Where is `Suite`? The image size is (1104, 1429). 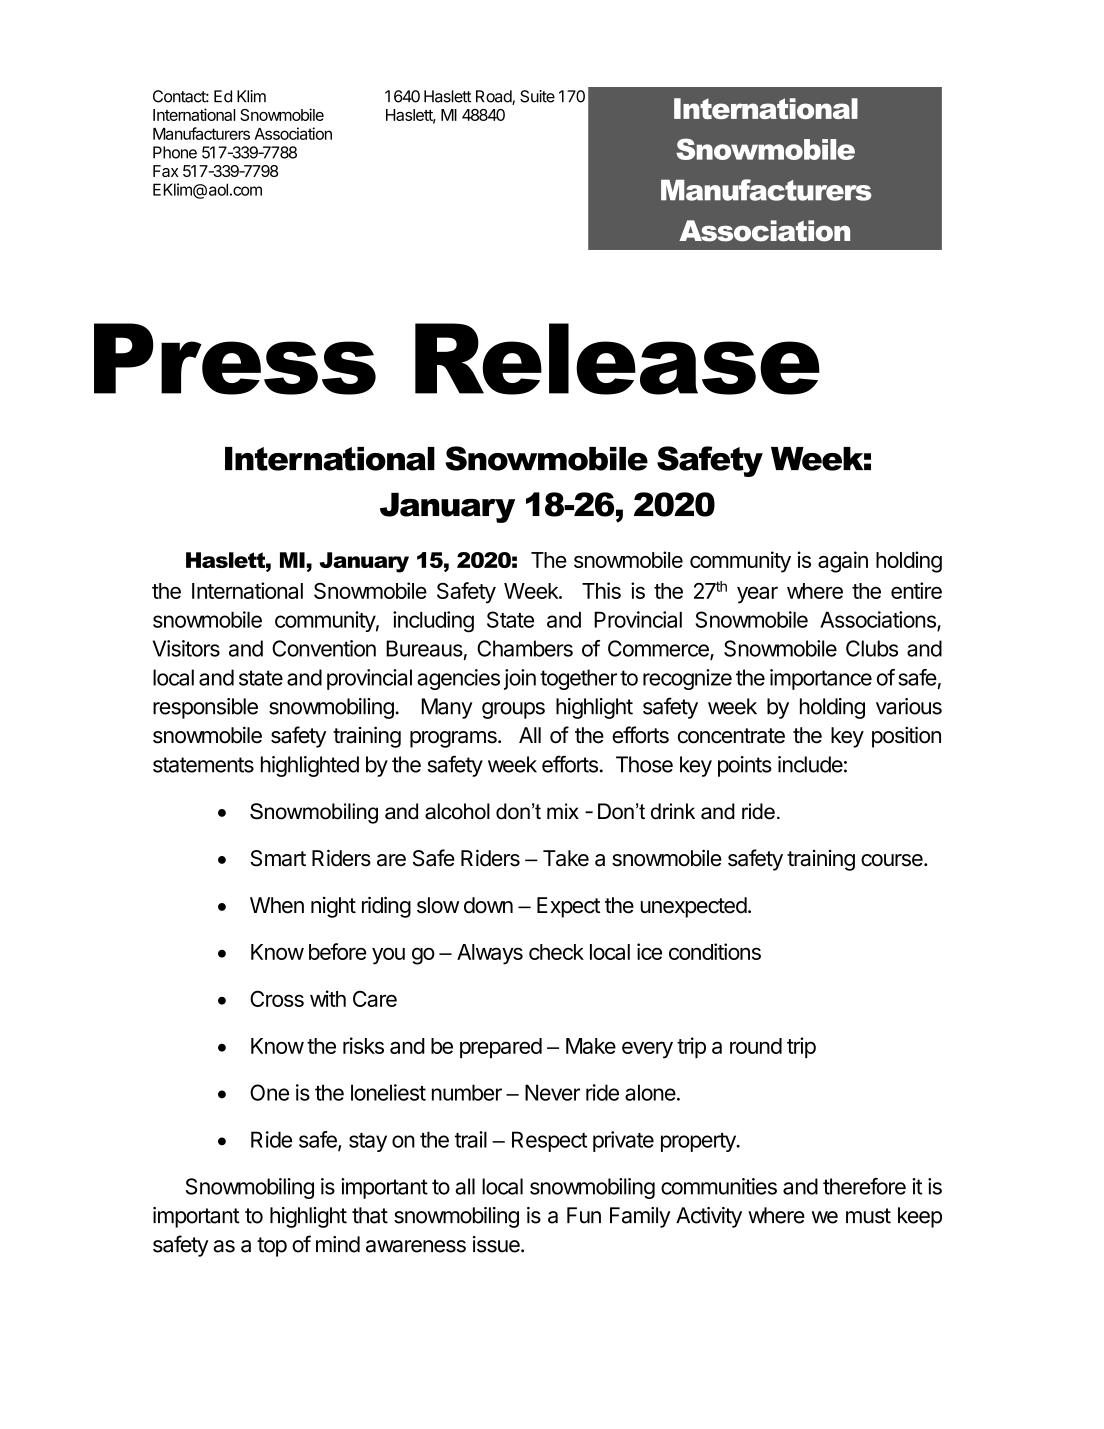 Suite is located at coordinates (537, 96).
